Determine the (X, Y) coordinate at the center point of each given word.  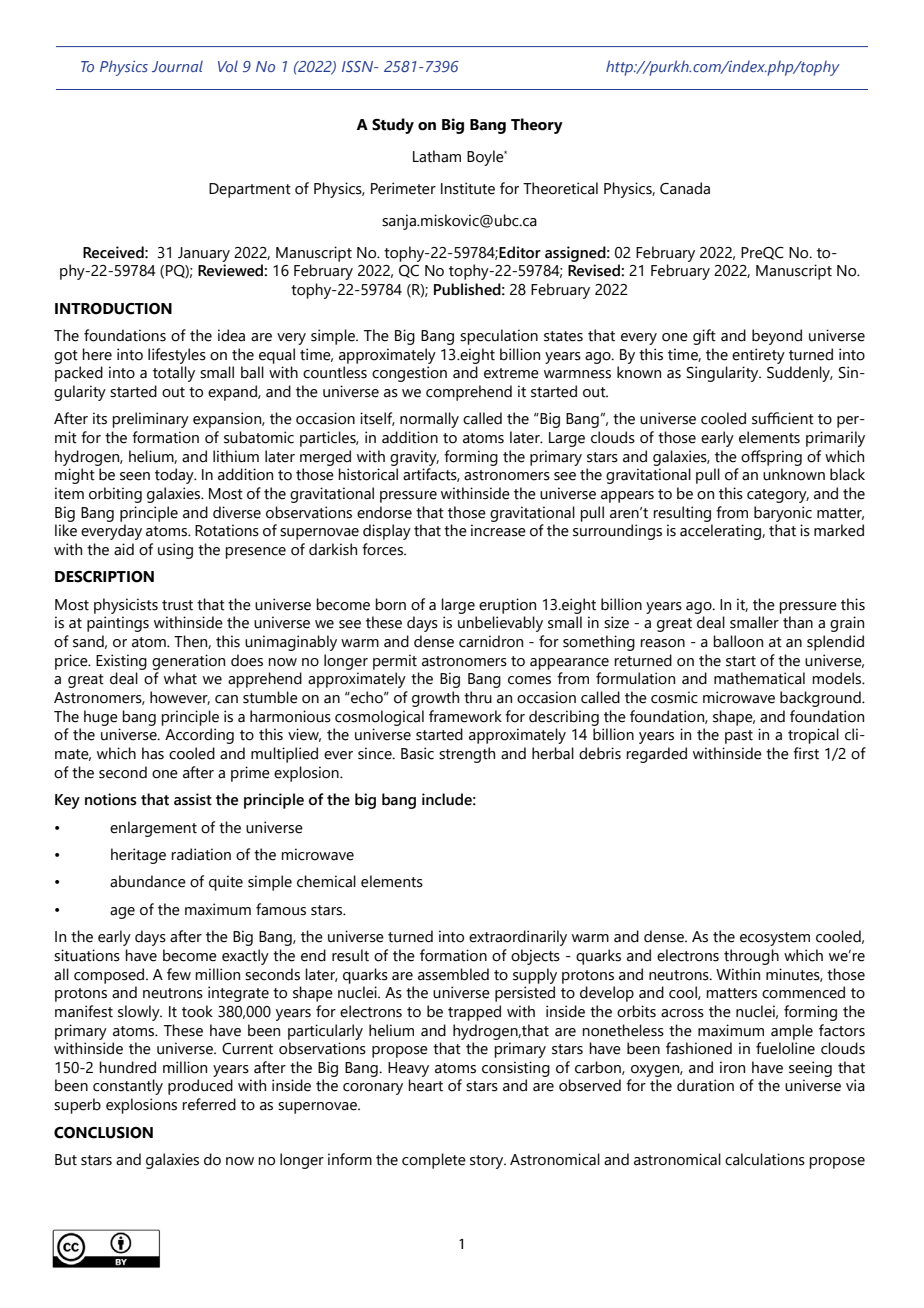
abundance (148, 881)
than (798, 622)
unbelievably (500, 624)
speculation (499, 337)
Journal (177, 66)
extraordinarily (518, 938)
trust (177, 605)
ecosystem (775, 939)
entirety (758, 356)
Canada (685, 188)
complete (434, 1161)
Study (393, 126)
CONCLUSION (103, 1133)
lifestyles (177, 356)
